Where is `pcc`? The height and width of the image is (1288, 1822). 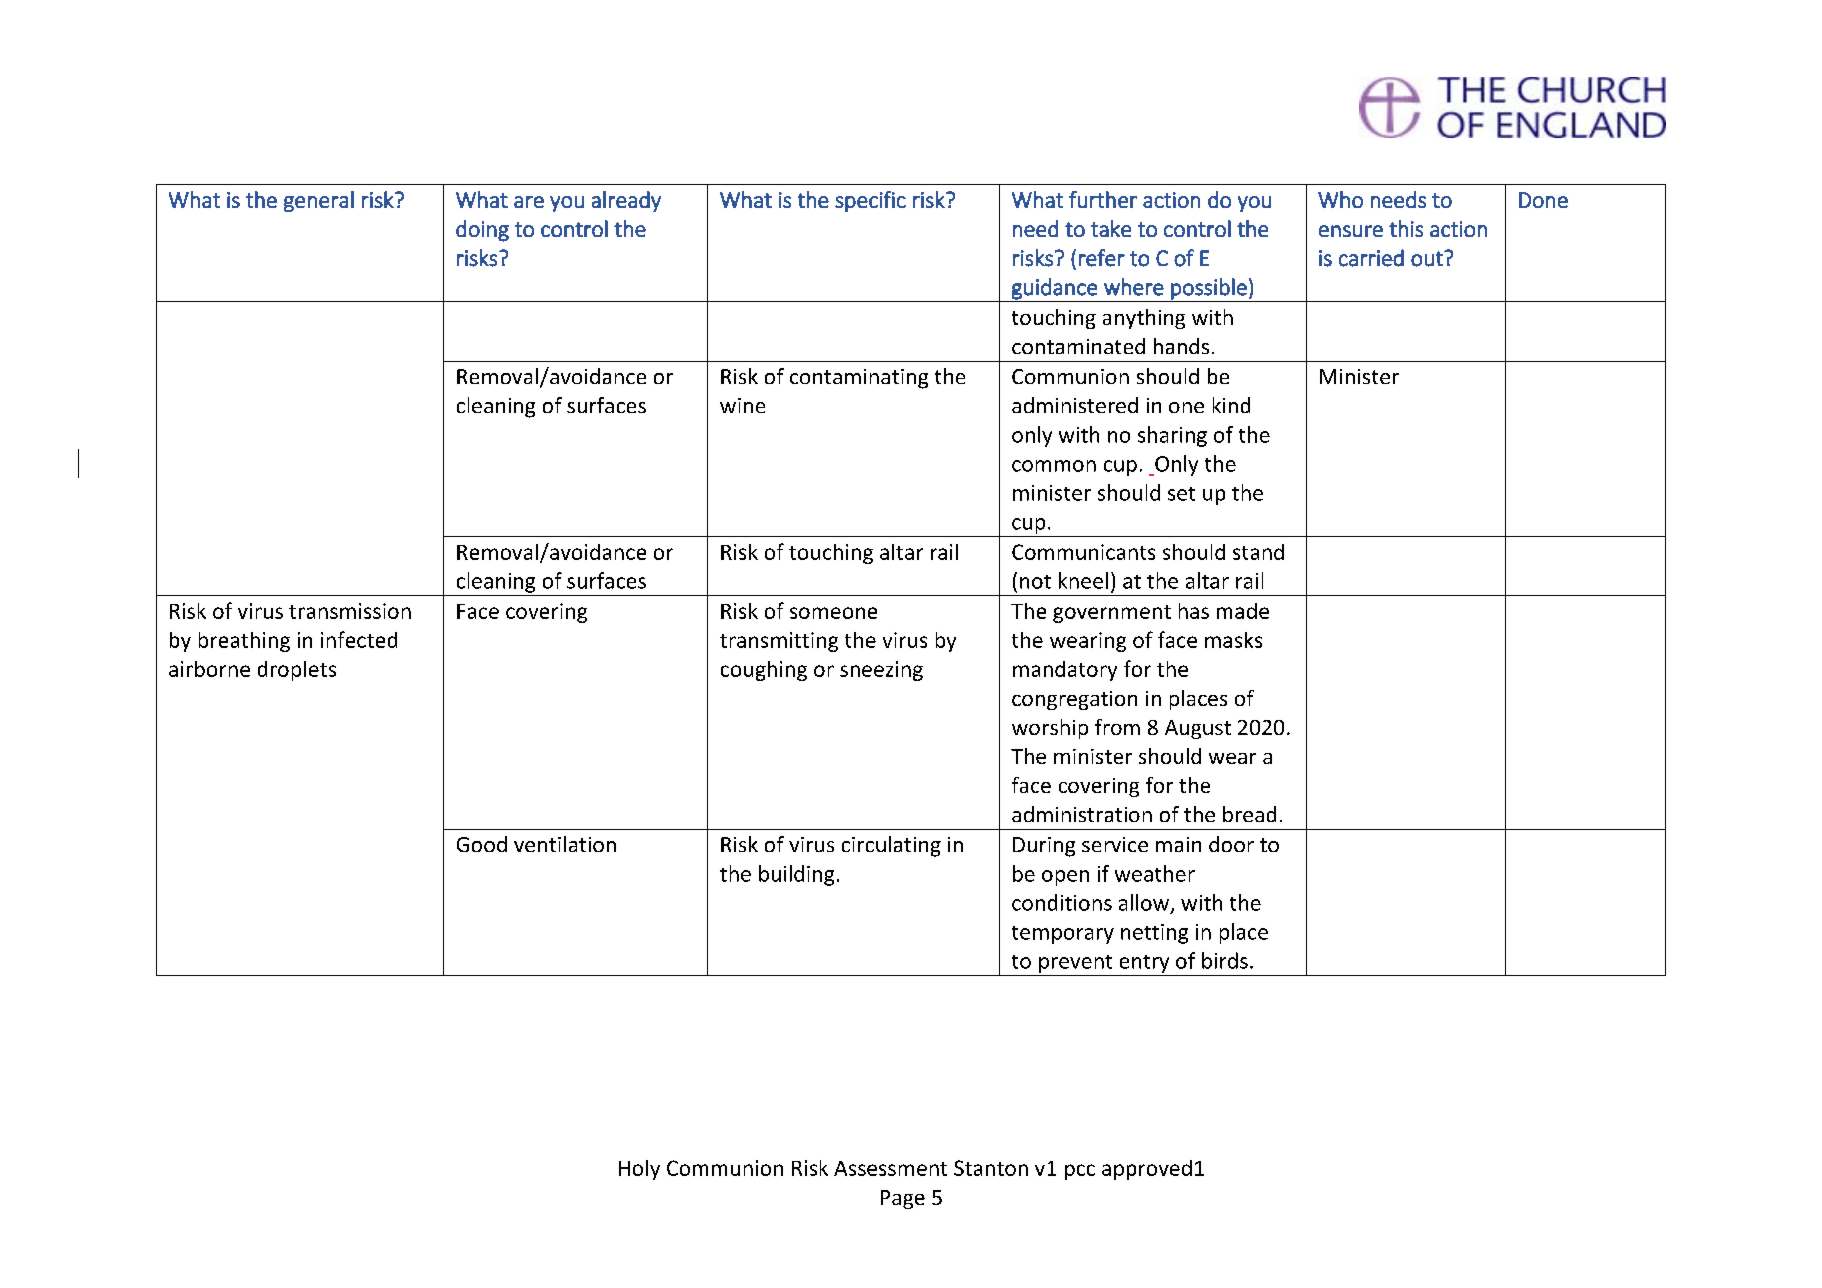 pcc is located at coordinates (1080, 1172).
